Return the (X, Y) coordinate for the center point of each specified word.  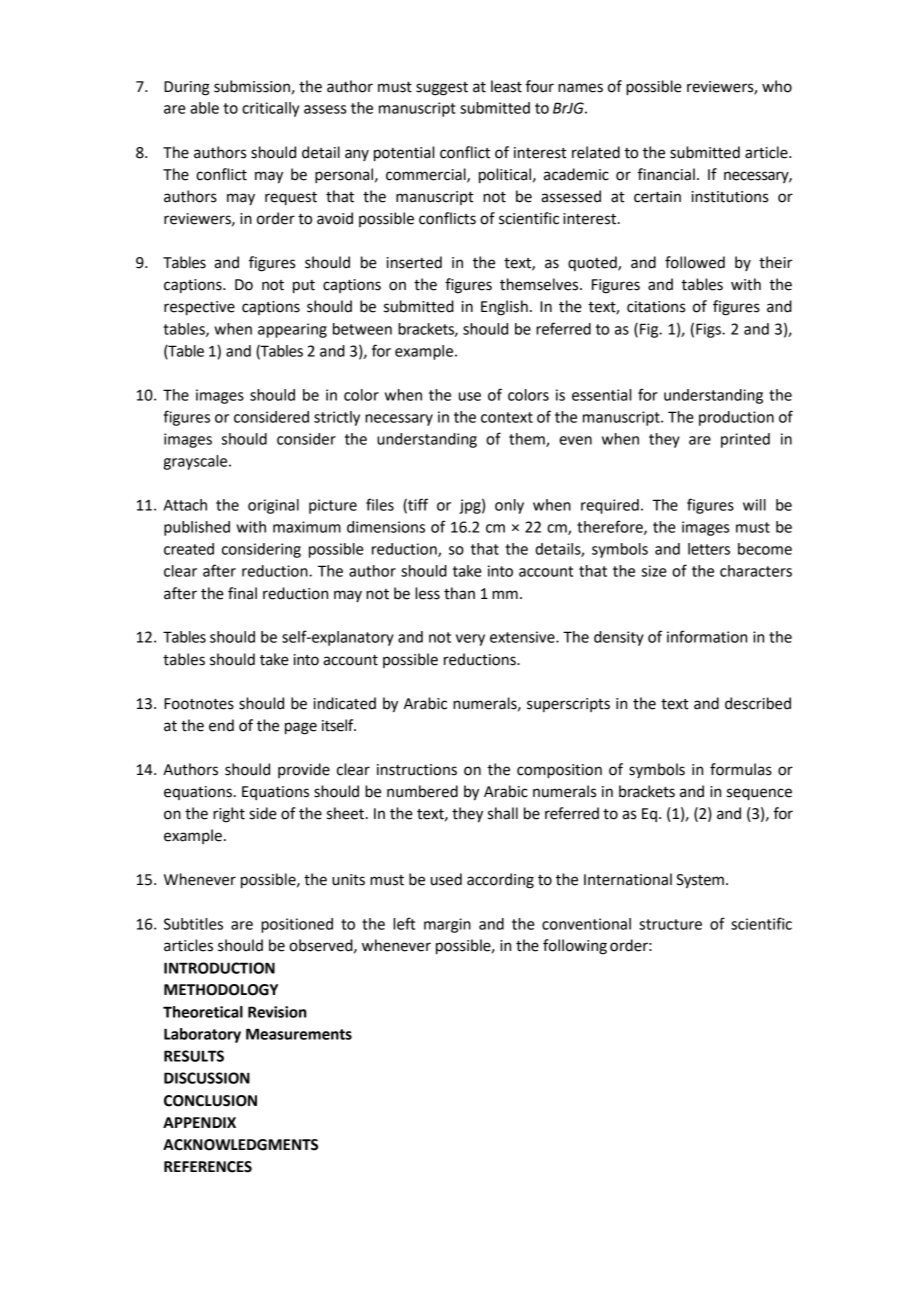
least (506, 86)
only (509, 506)
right (229, 815)
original (273, 506)
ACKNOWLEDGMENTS (240, 1145)
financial (666, 174)
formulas (741, 769)
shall (503, 813)
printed (745, 440)
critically (270, 109)
